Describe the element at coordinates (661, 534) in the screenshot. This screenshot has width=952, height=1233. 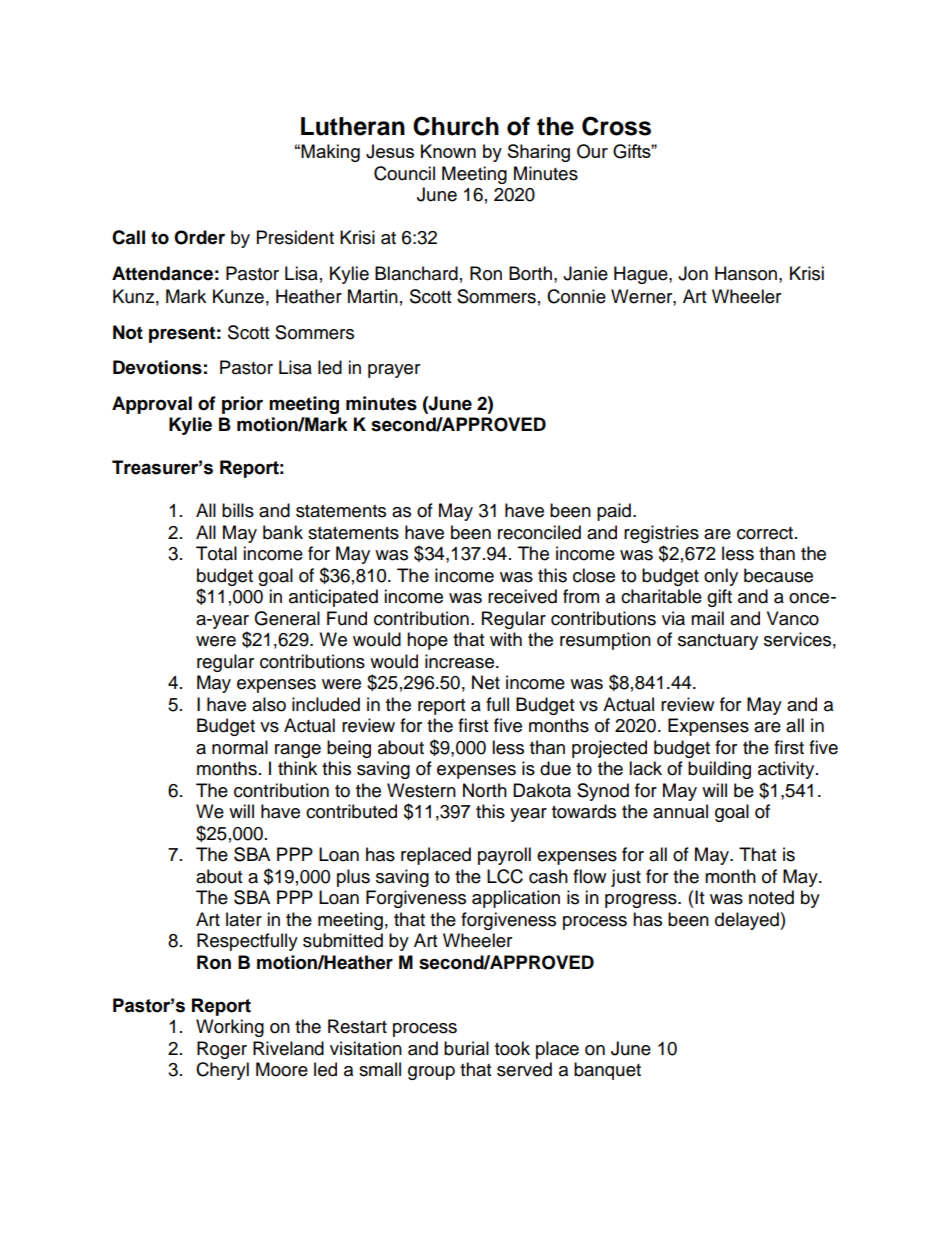
I see `registries` at that location.
